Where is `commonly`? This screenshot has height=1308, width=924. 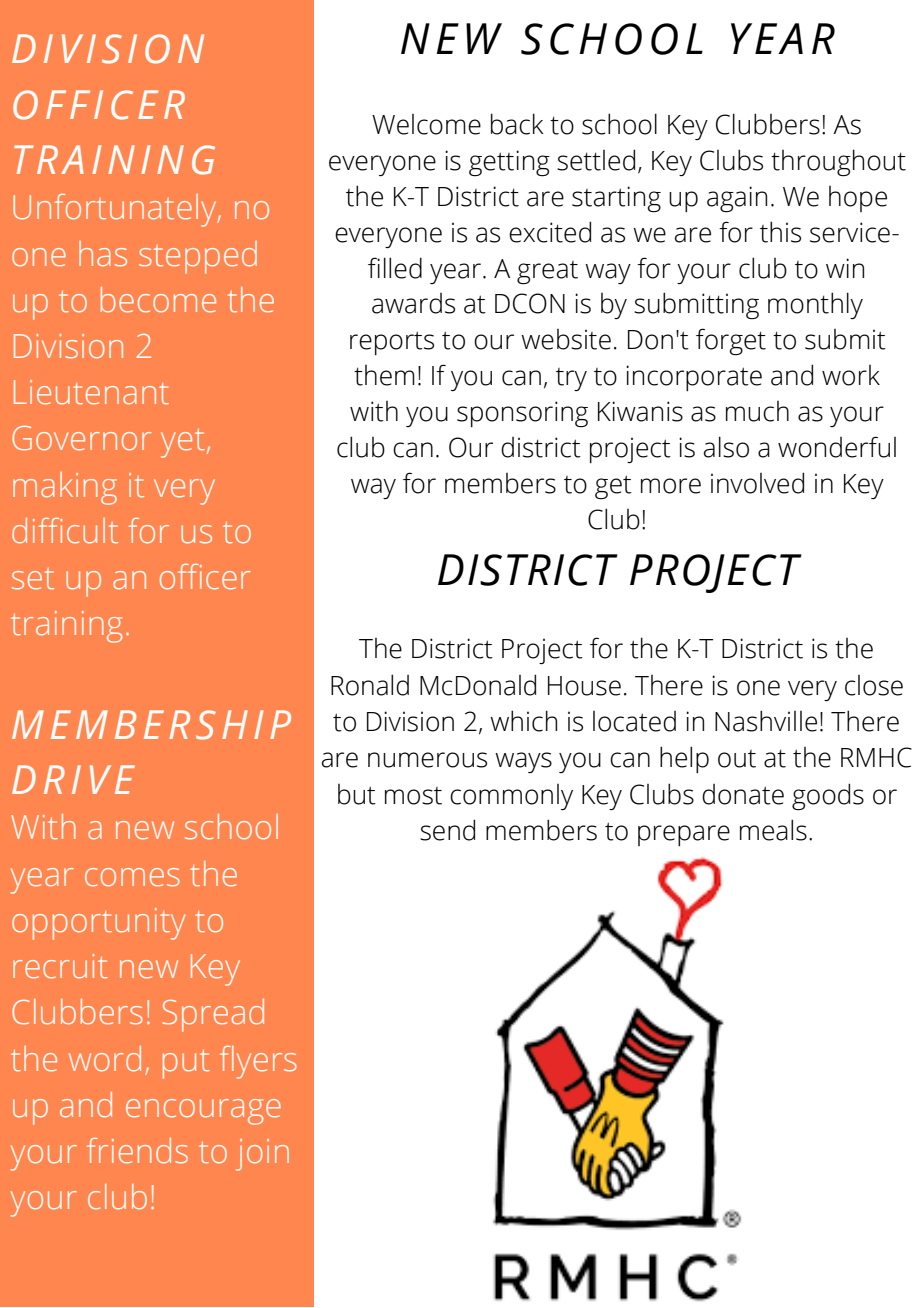 commonly is located at coordinates (511, 797).
